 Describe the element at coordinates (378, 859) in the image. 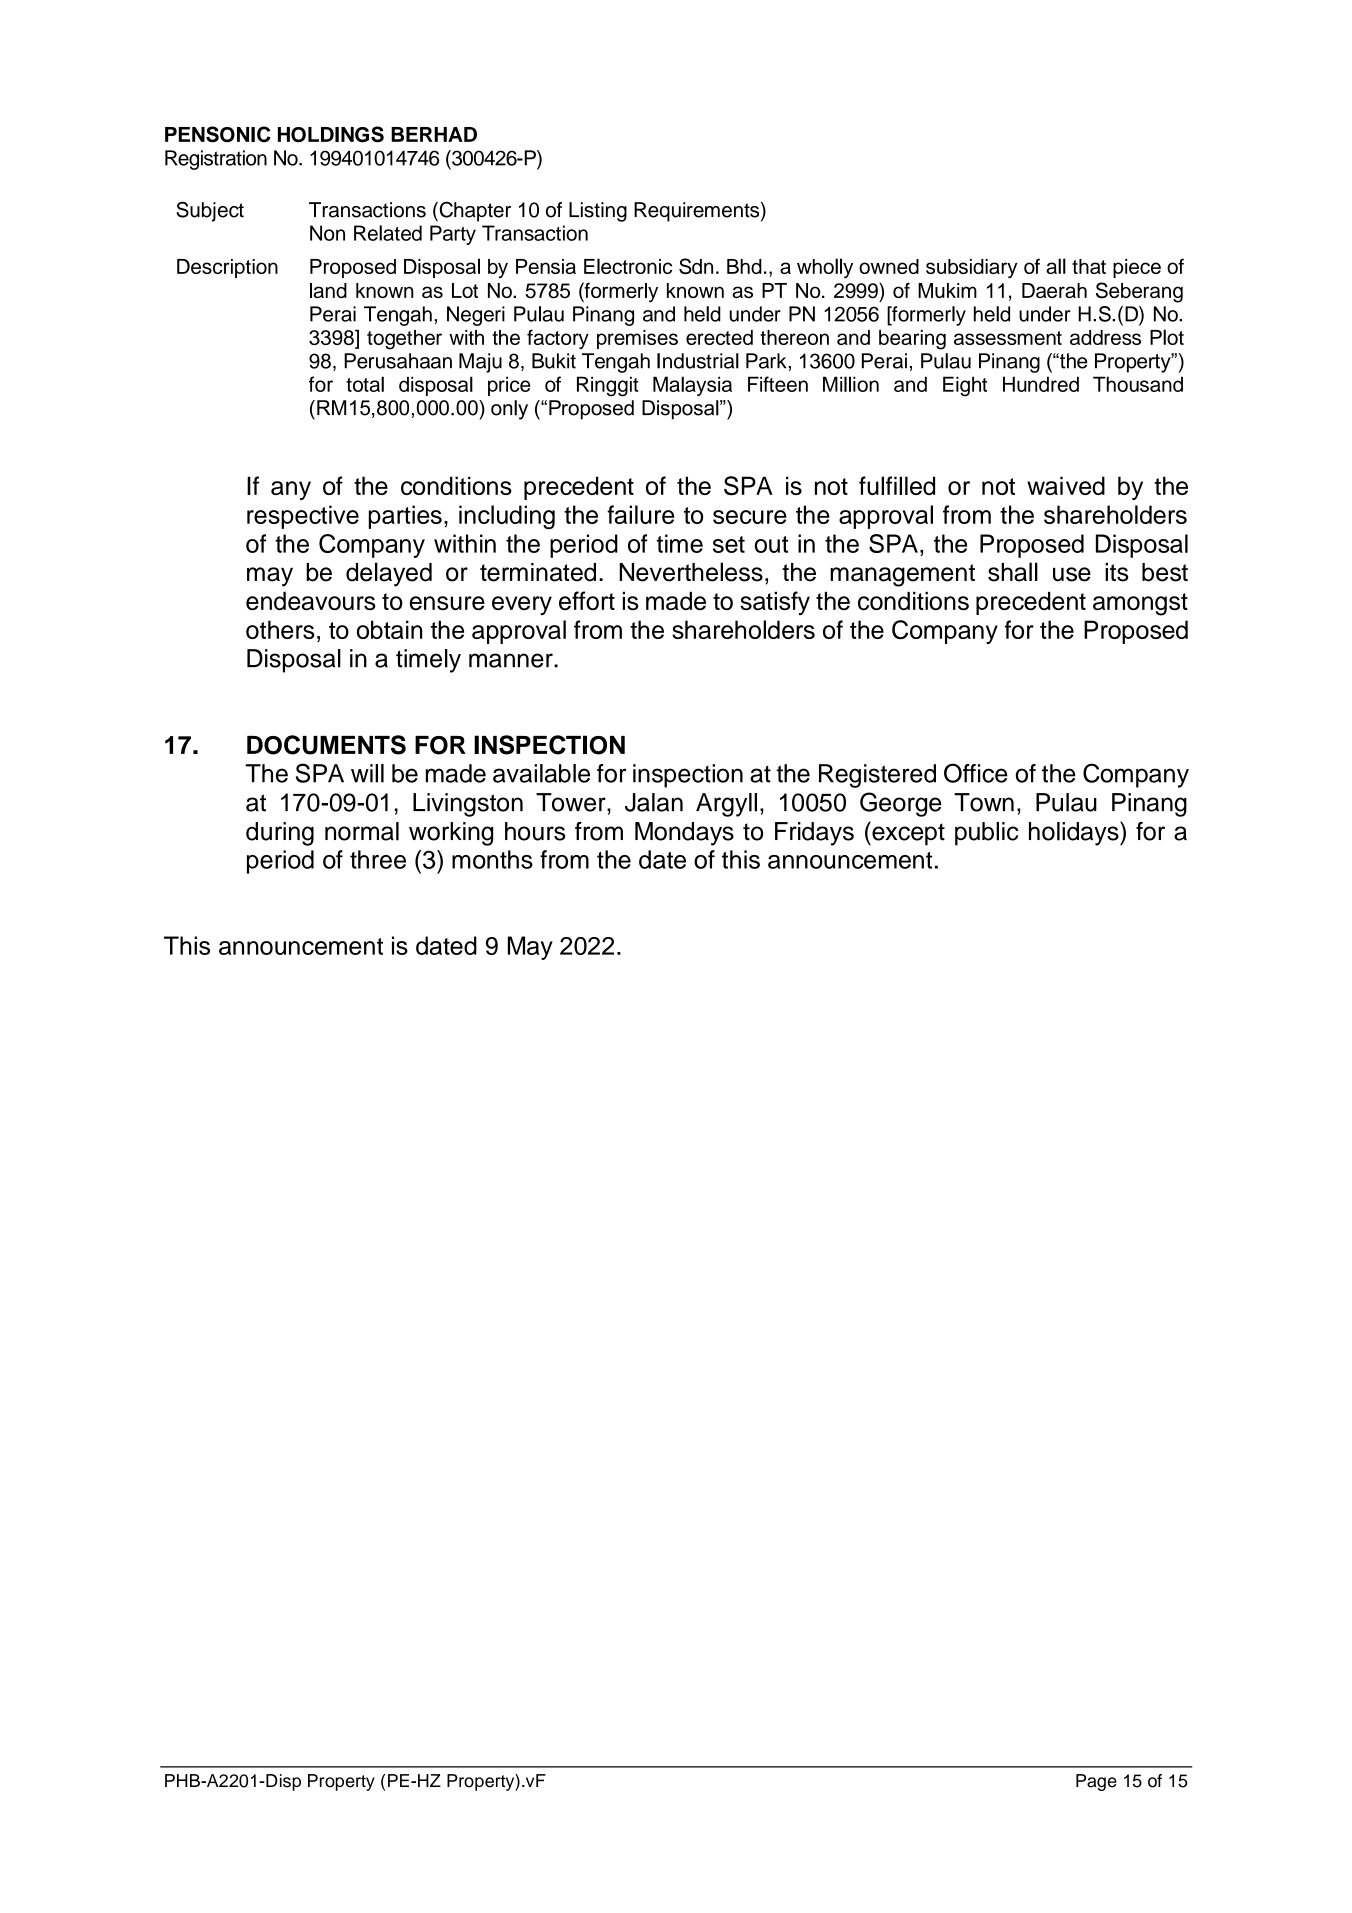

I see `three` at that location.
